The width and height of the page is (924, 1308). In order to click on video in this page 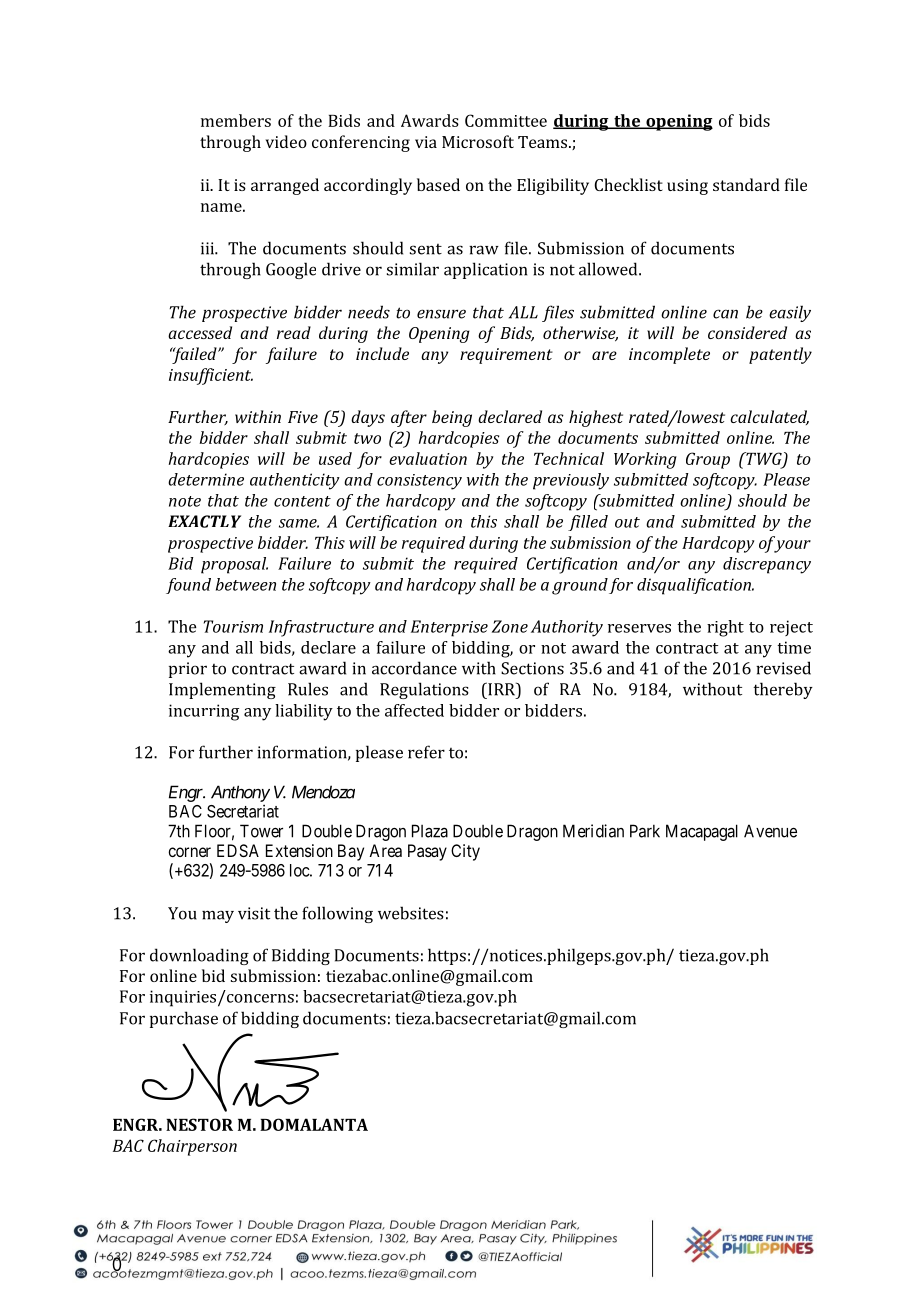, I will do `click(286, 141)`.
